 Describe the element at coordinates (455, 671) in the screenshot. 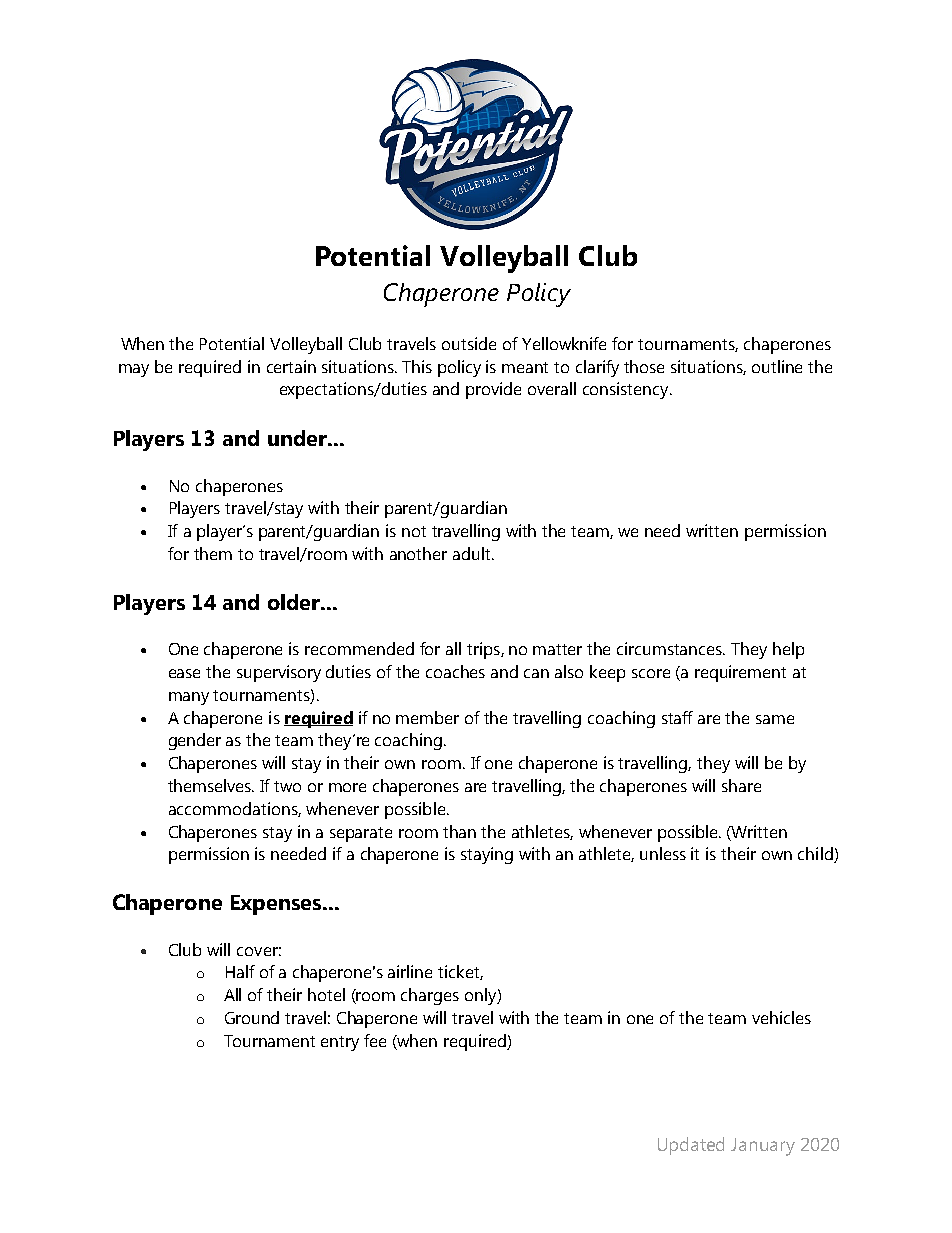

I see `coaches` at that location.
